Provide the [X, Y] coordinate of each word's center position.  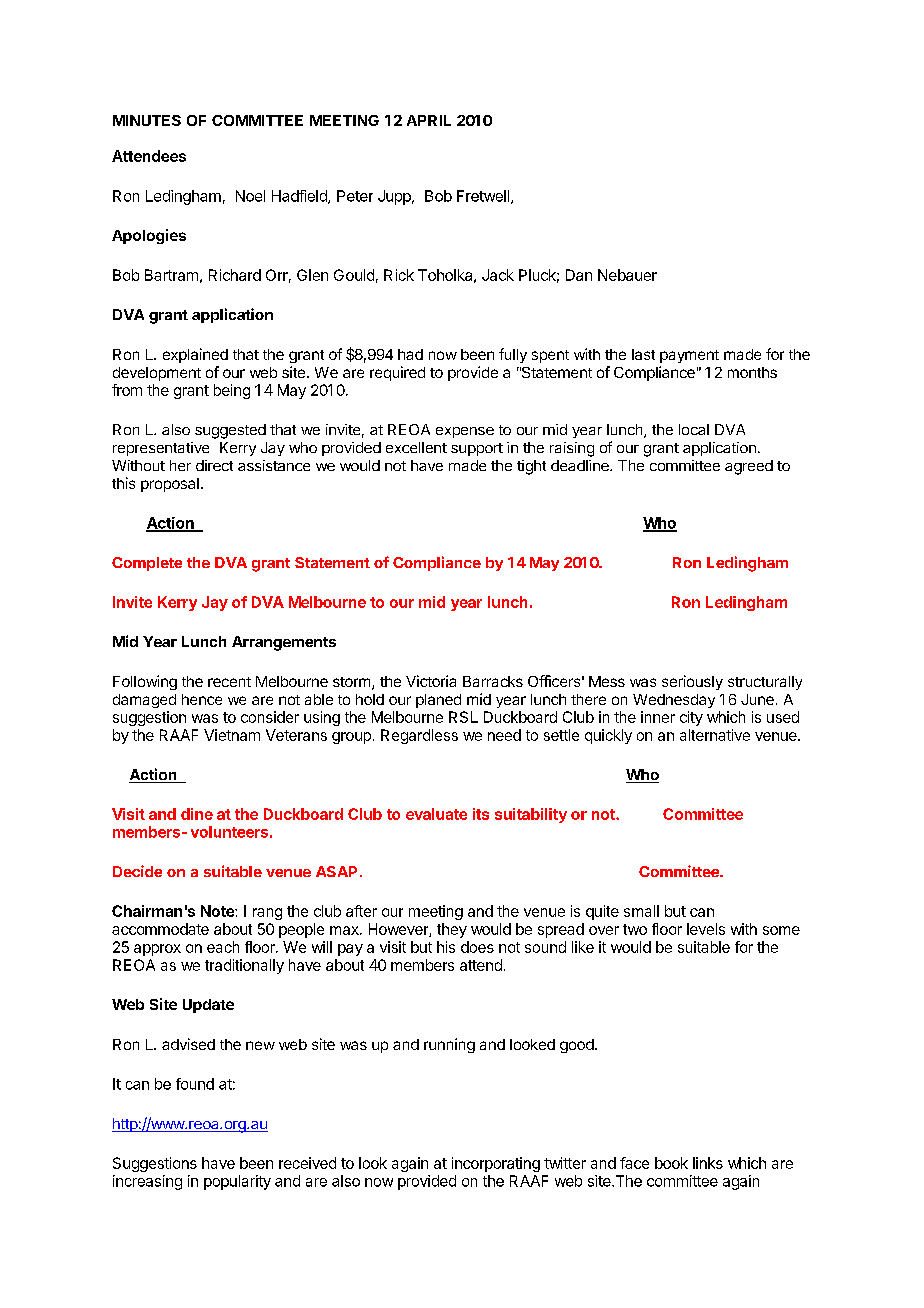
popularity [237, 1182]
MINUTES [147, 120]
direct [214, 465]
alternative [715, 735]
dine [197, 814]
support [477, 449]
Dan [579, 275]
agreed [749, 467]
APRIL [429, 120]
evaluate [436, 814]
